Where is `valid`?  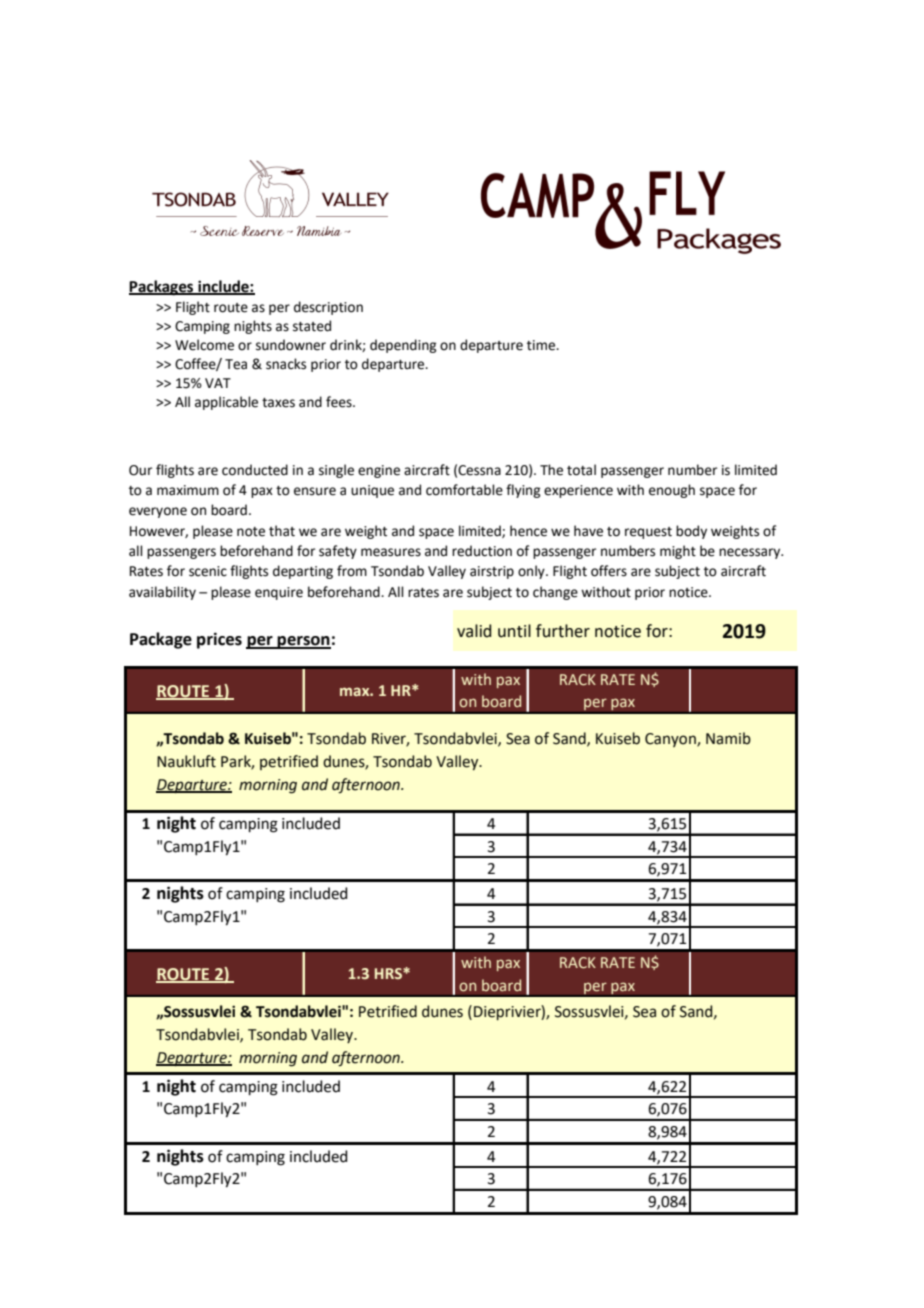
valid is located at coordinates (474, 631).
